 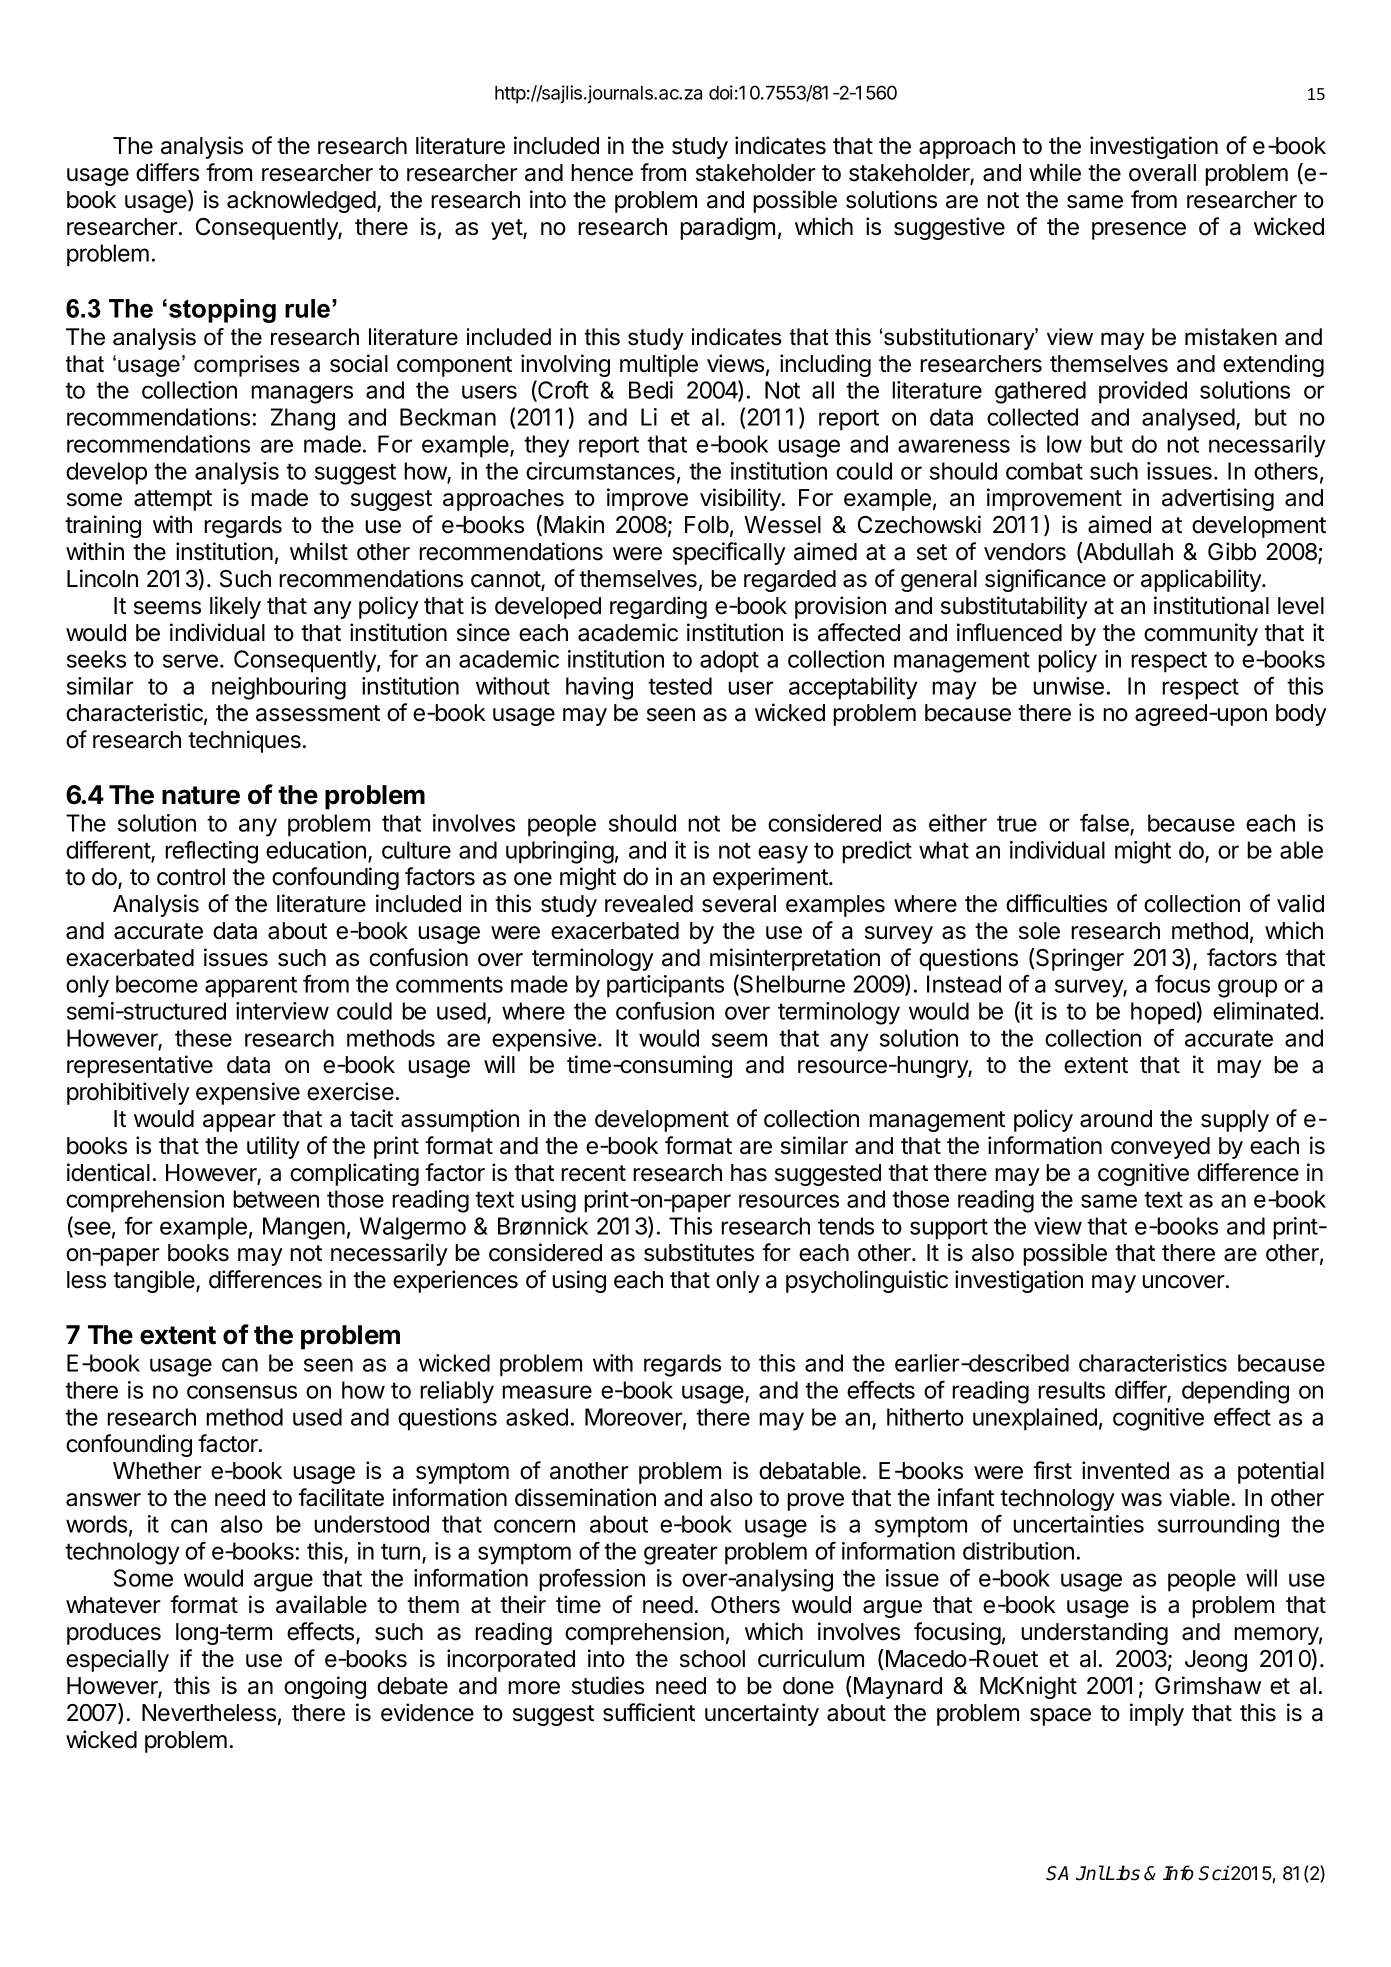 I want to click on these, so click(x=203, y=1038).
